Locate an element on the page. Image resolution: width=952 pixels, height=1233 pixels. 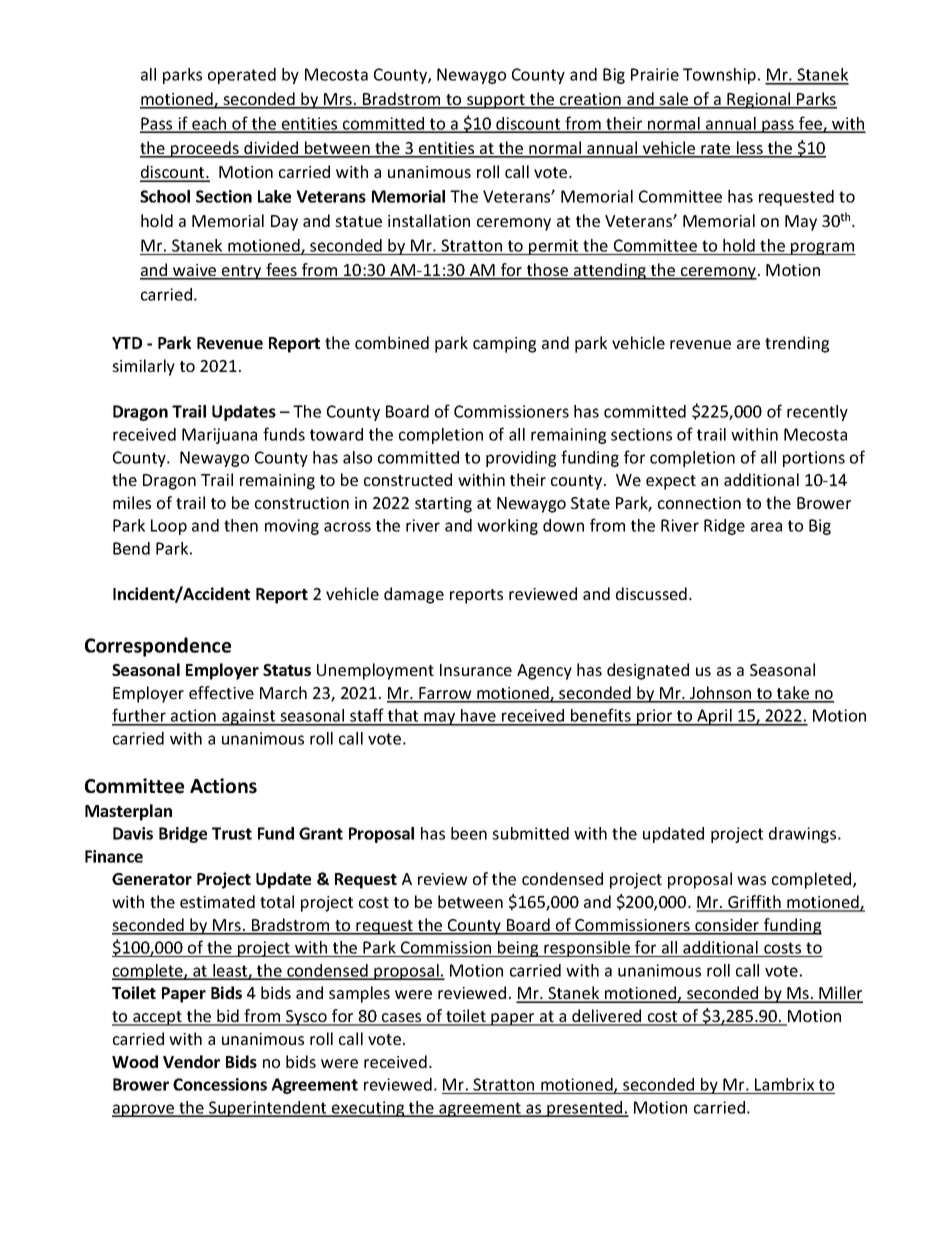
area is located at coordinates (766, 527).
